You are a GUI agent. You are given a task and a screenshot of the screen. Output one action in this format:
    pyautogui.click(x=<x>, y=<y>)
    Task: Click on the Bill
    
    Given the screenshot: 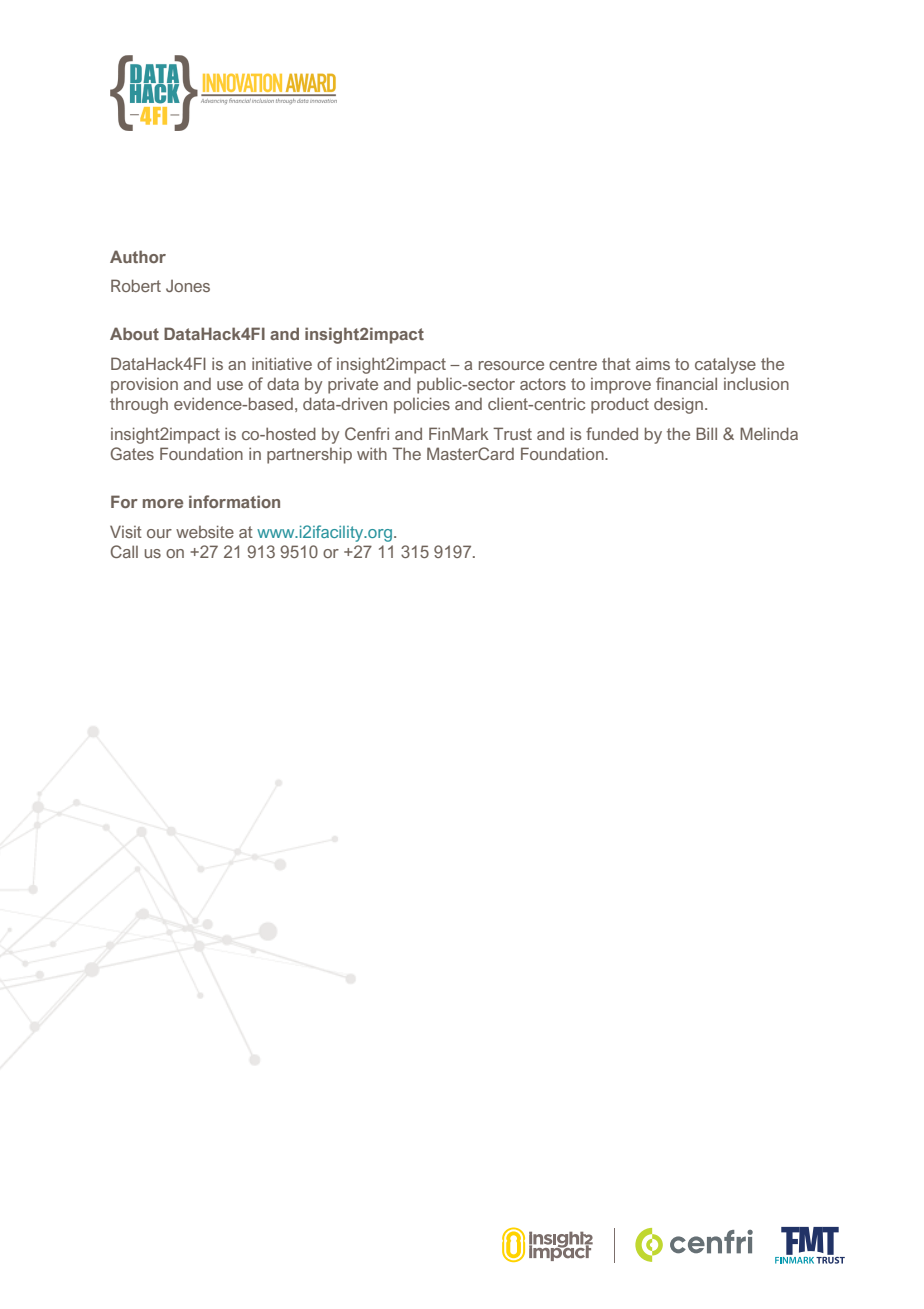 What is the action you would take?
    pyautogui.click(x=706, y=433)
